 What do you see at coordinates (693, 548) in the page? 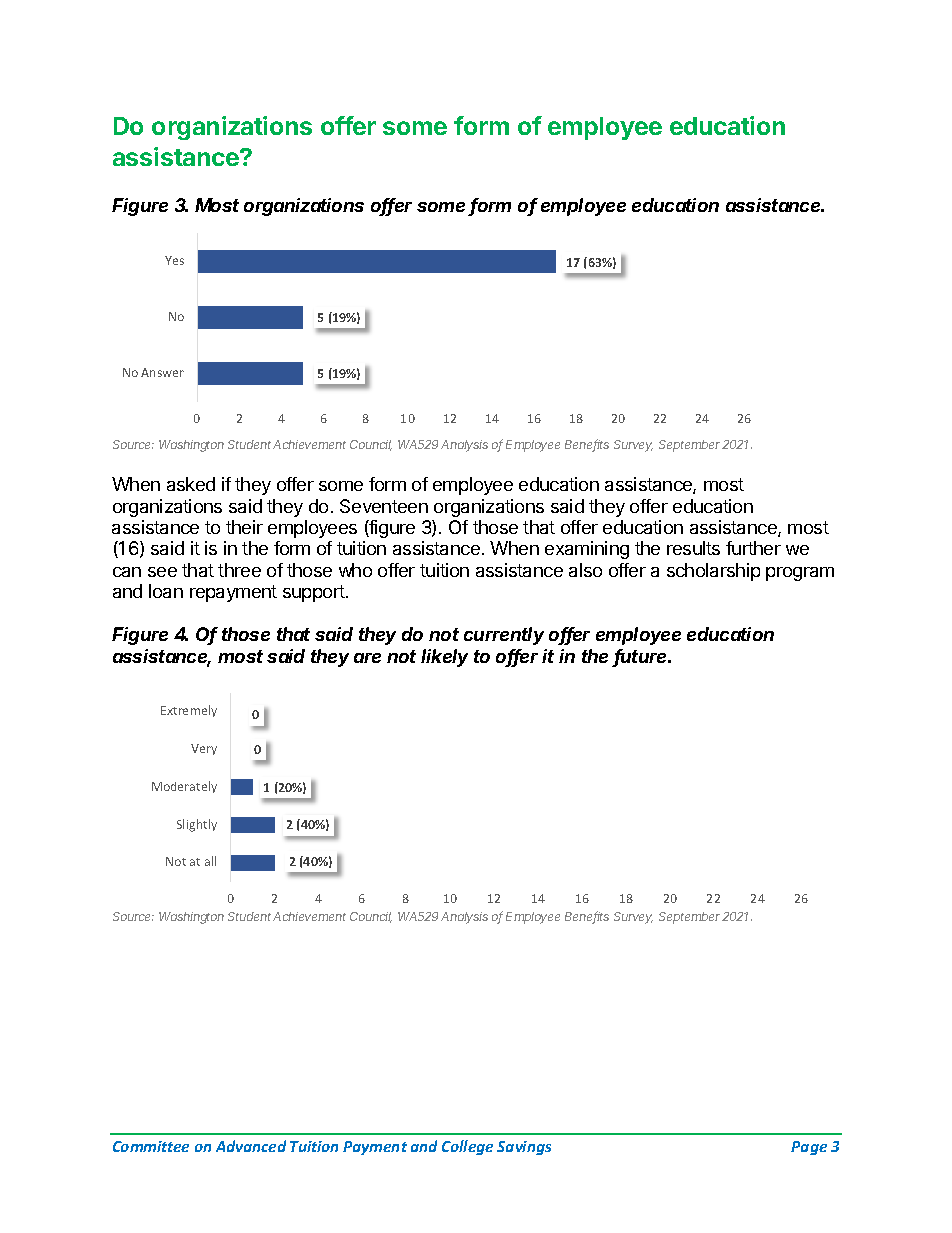
I see `results` at bounding box center [693, 548].
